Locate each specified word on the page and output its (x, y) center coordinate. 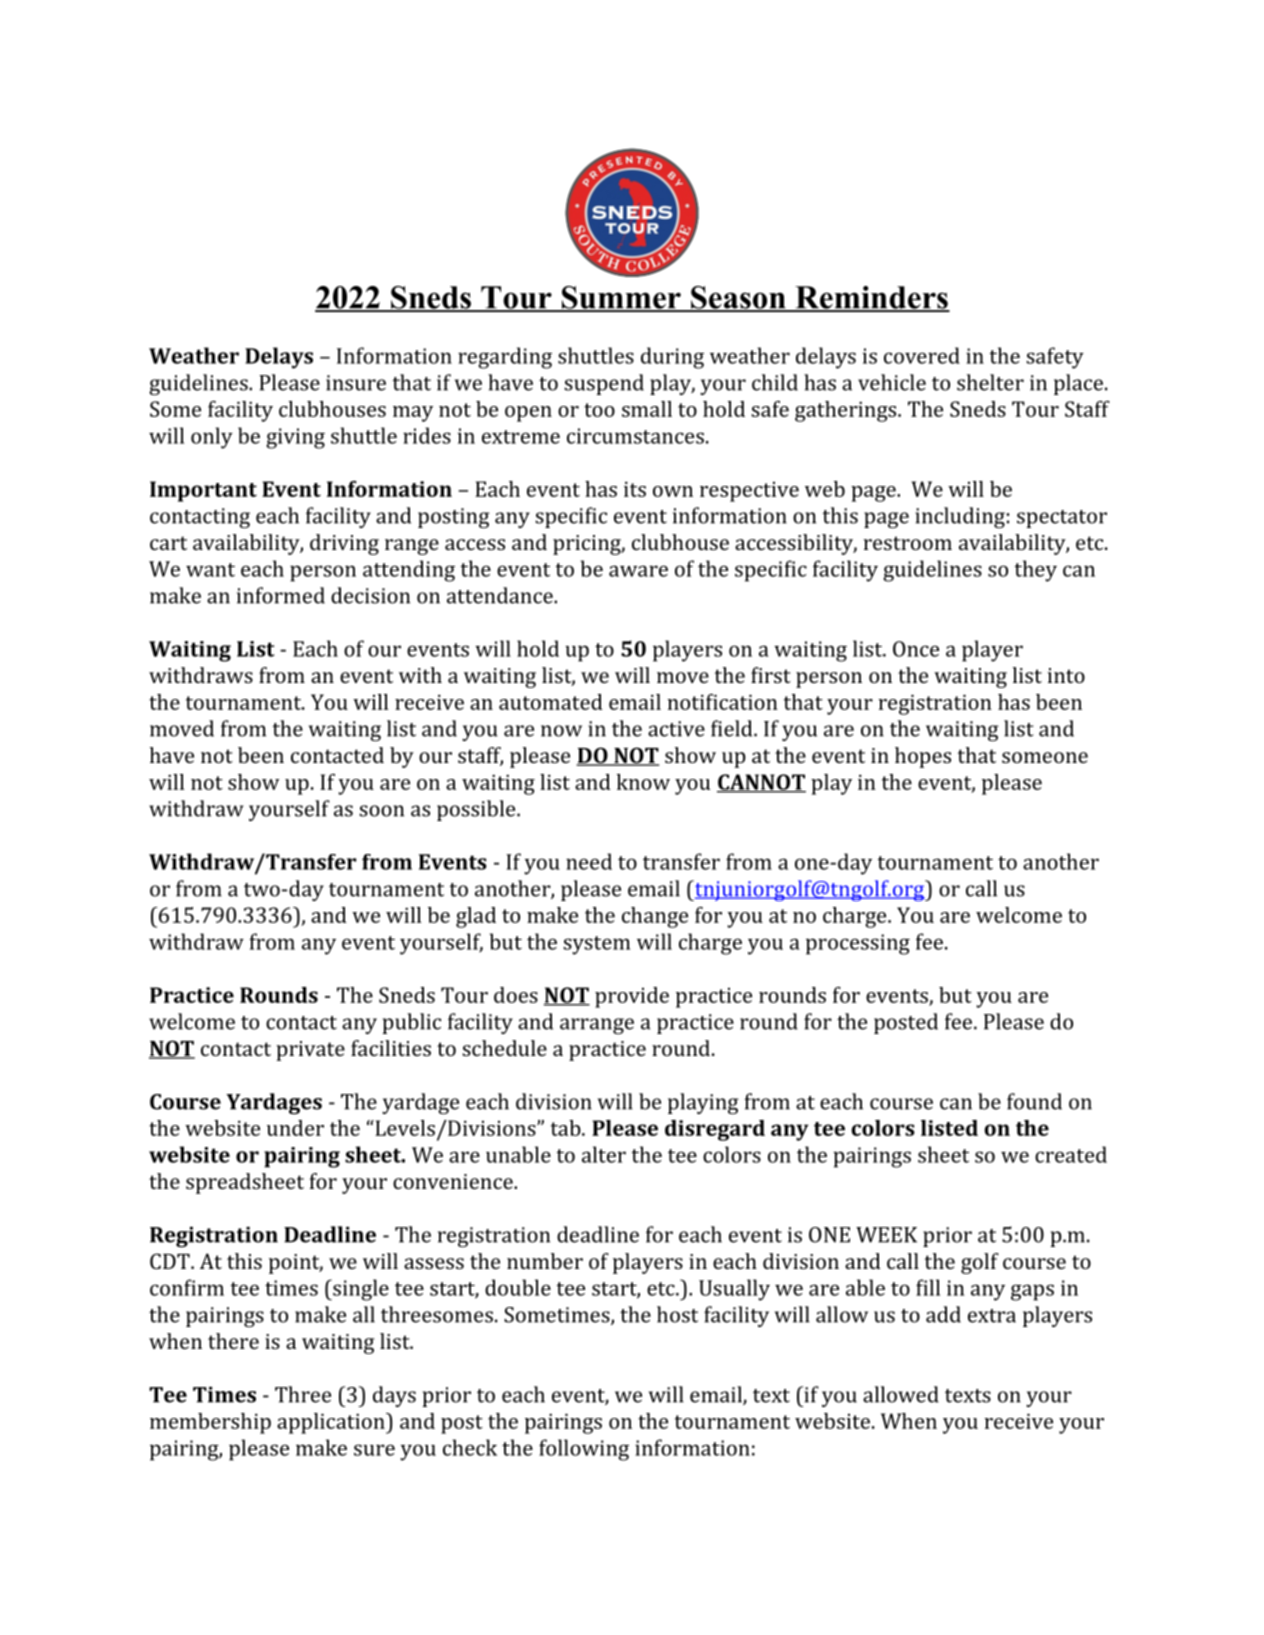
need (589, 861)
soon (381, 811)
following (584, 1450)
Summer (621, 298)
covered (922, 355)
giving (295, 438)
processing (858, 944)
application (332, 1423)
